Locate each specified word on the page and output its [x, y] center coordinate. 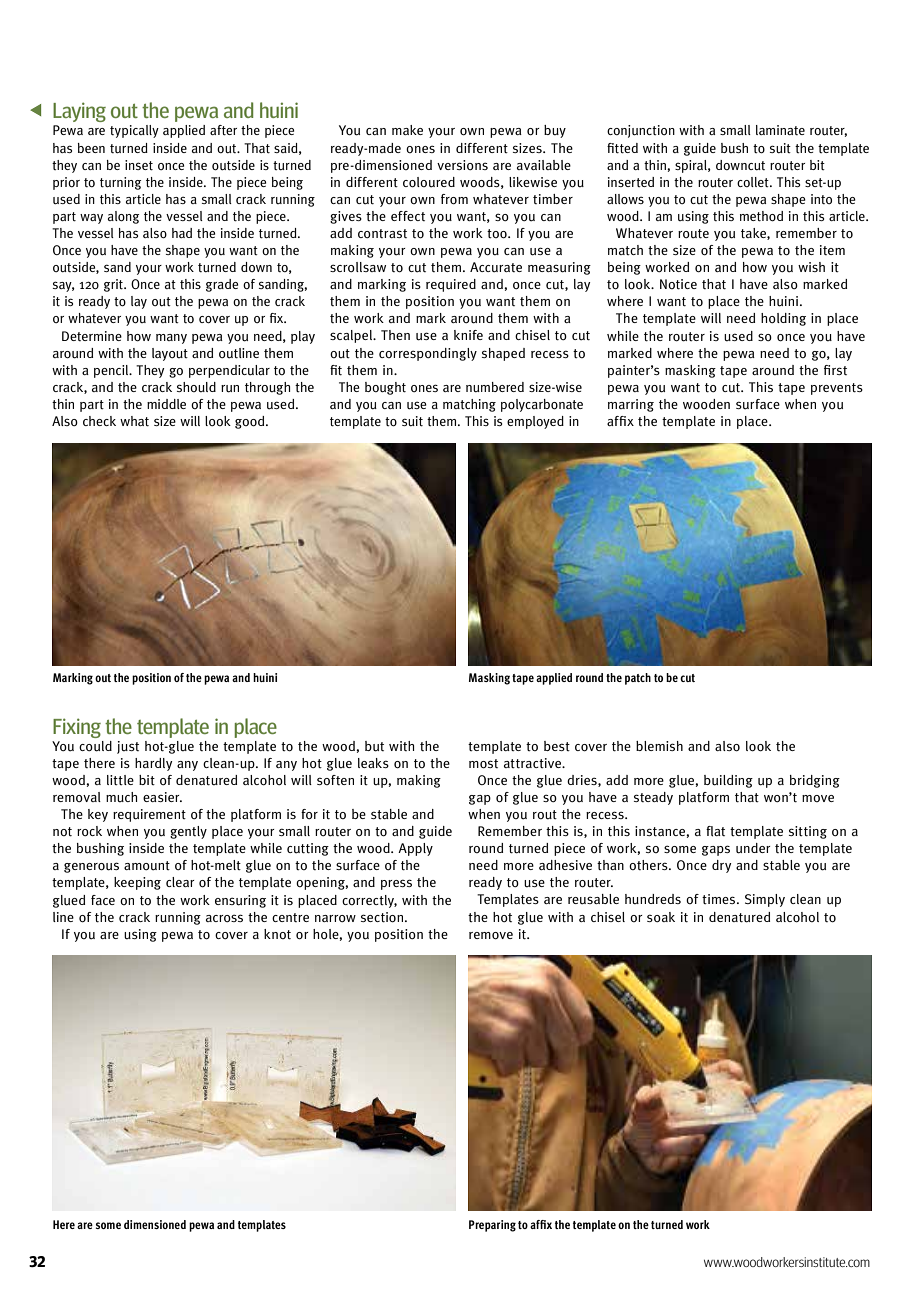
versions [462, 165]
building [728, 781]
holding [783, 319]
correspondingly [428, 354]
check [99, 421]
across [224, 918]
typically [134, 131]
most [483, 764]
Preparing [492, 1226]
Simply [765, 900]
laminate [780, 130]
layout [170, 354]
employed [535, 422]
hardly [153, 764]
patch [638, 679]
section [383, 917]
